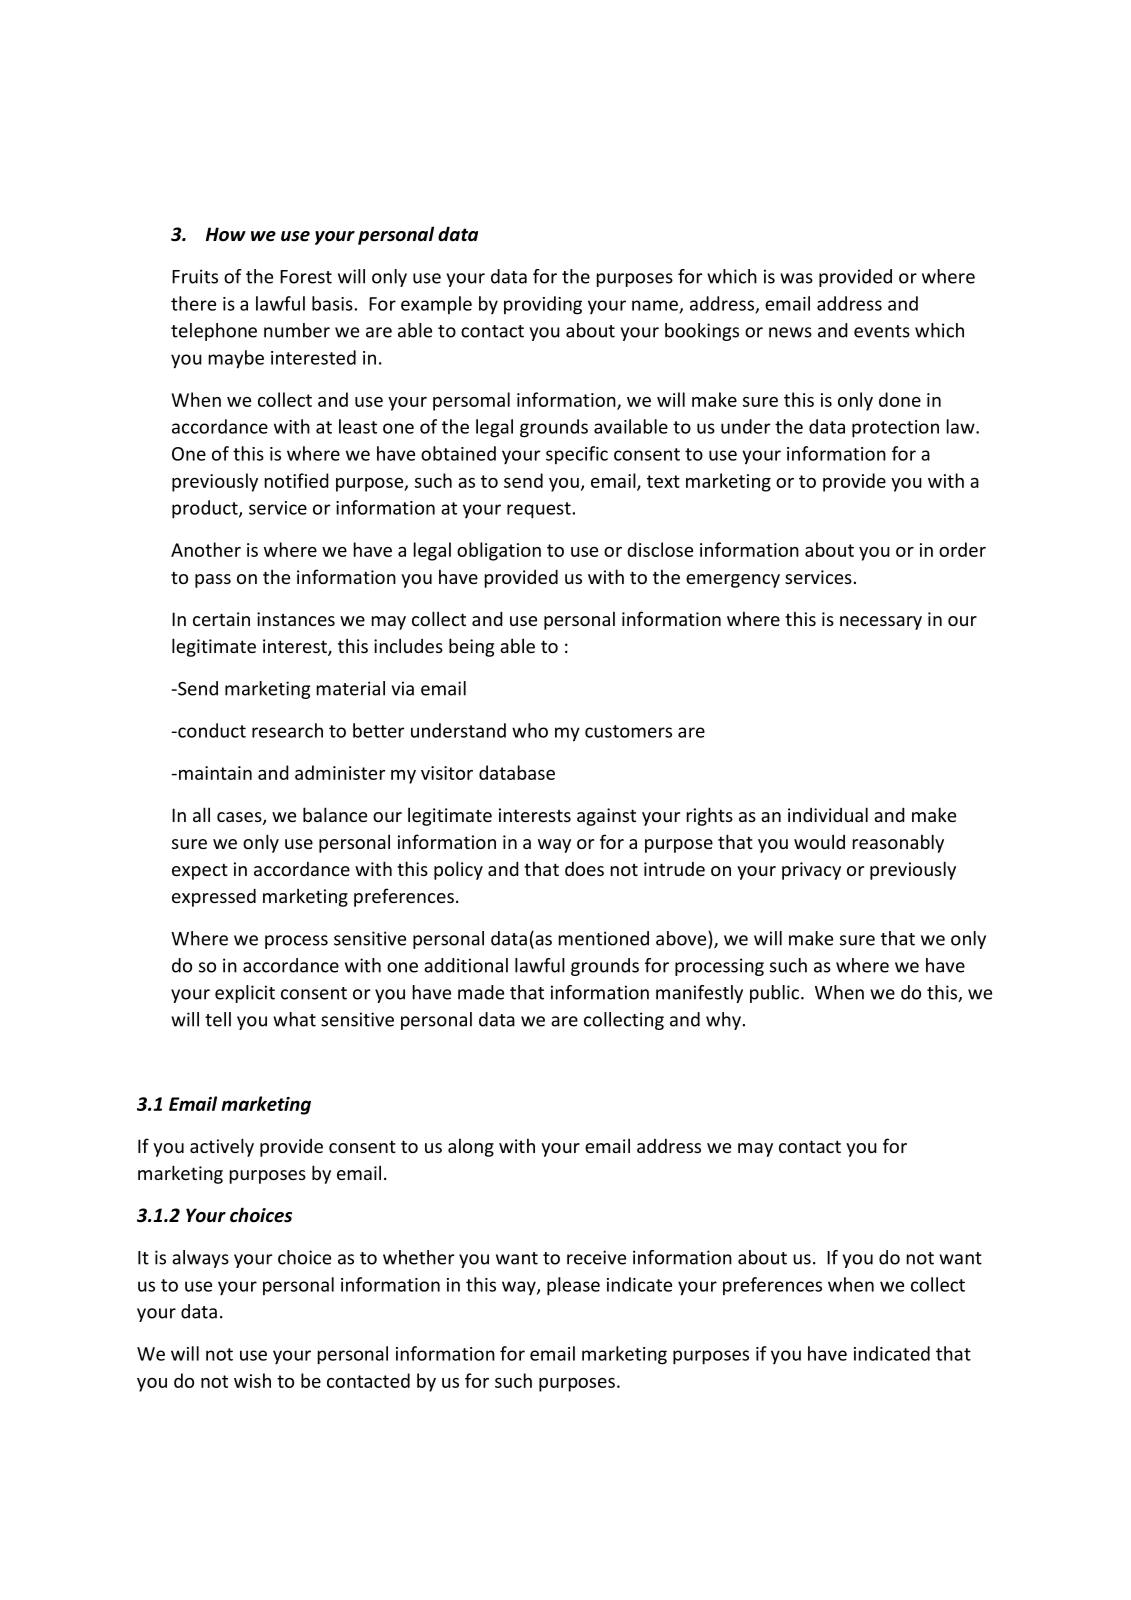 The height and width of the screenshot is (1600, 1131). Describe the element at coordinates (604, 938) in the screenshot. I see `mentioned` at that location.
